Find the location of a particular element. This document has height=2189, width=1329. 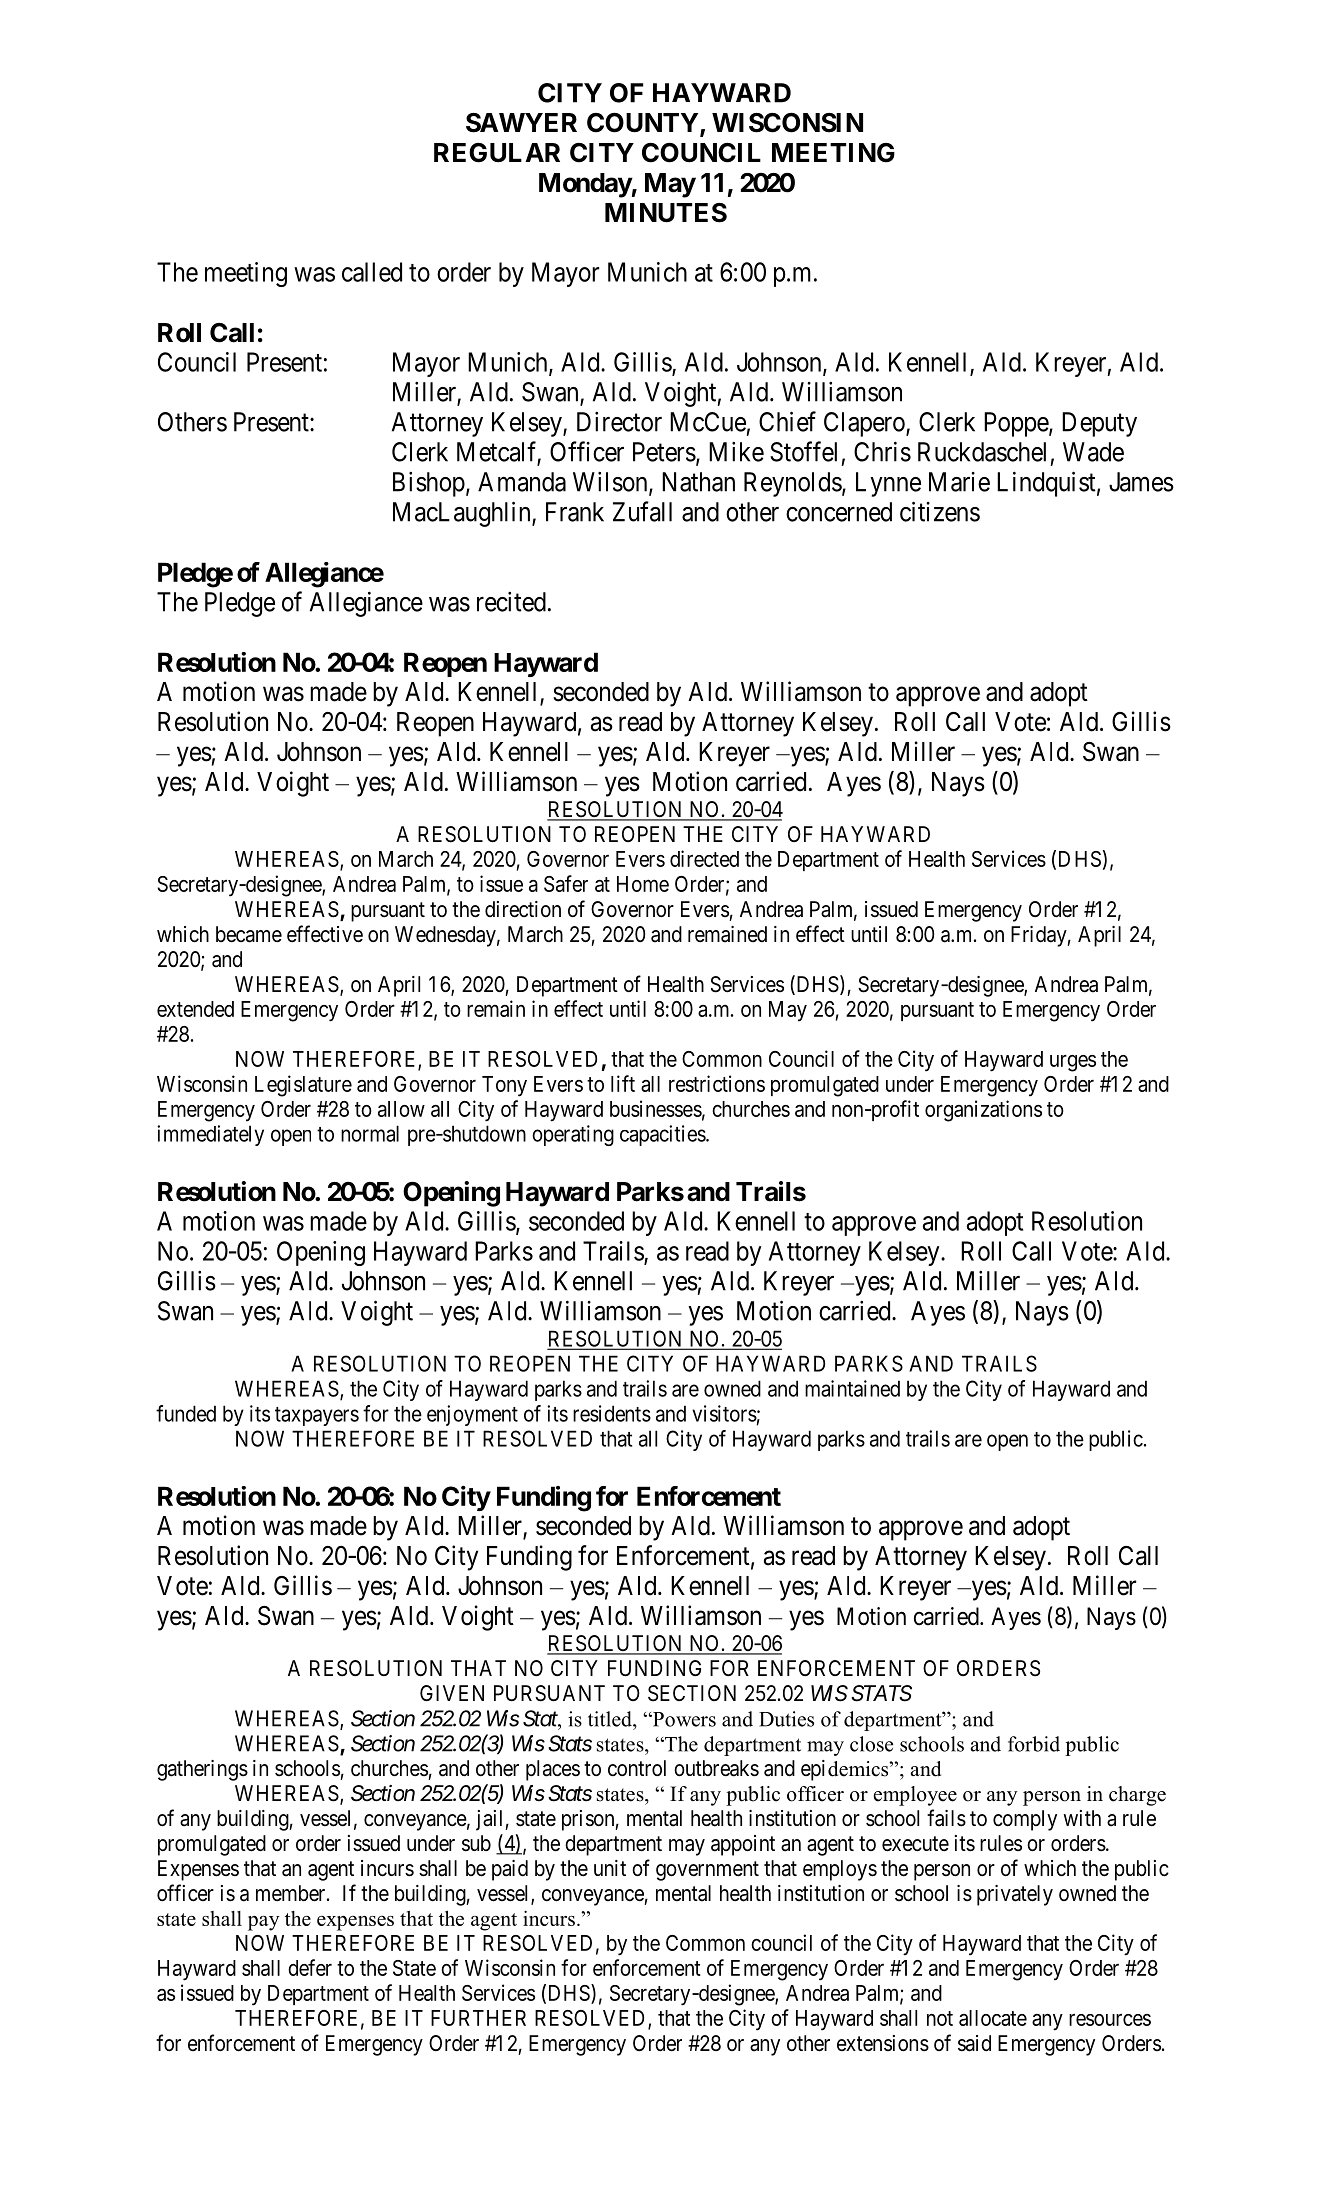

taxpayers is located at coordinates (317, 1416).
